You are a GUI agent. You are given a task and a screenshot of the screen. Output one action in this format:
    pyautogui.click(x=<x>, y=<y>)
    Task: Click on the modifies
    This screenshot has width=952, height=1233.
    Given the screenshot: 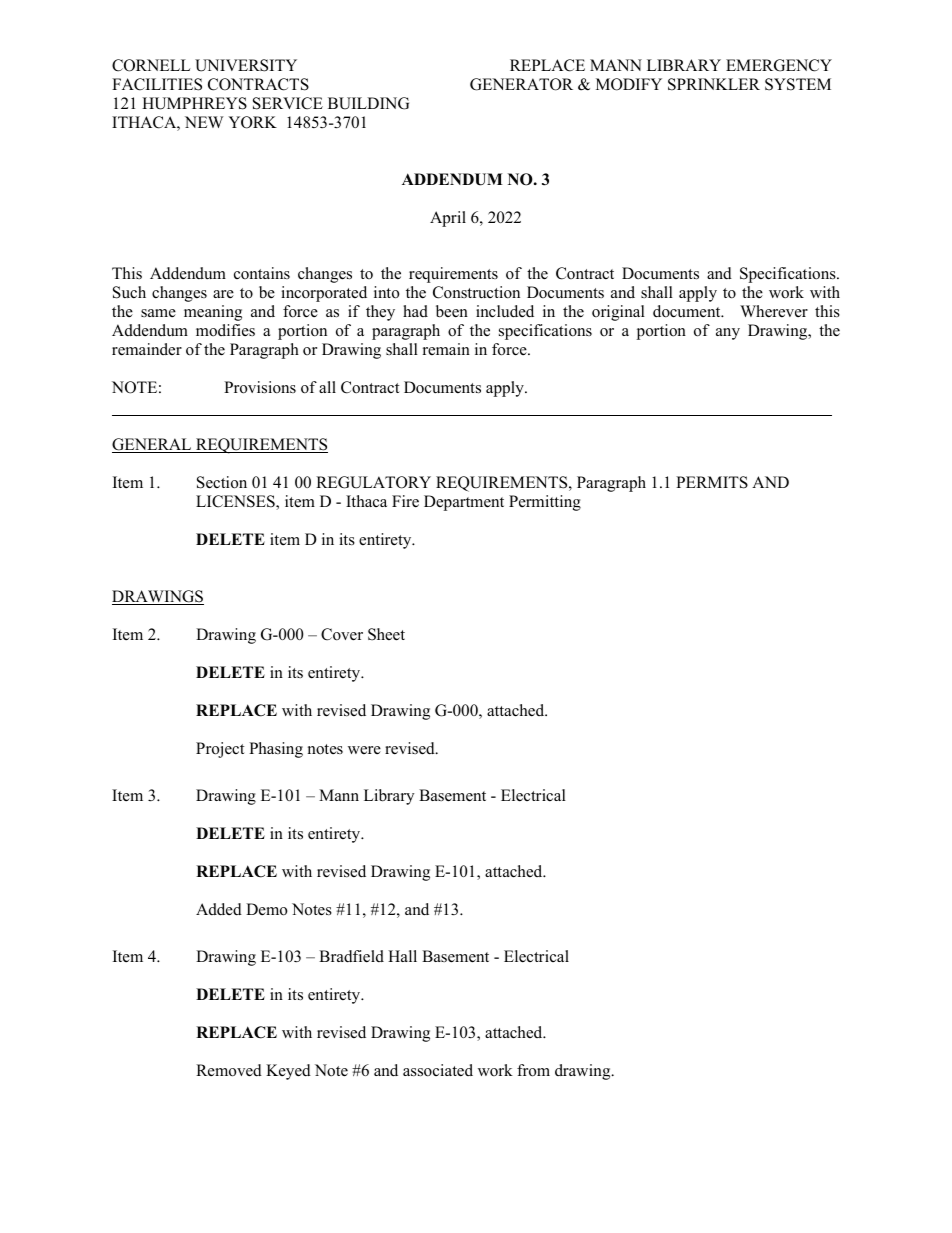 What is the action you would take?
    pyautogui.click(x=225, y=330)
